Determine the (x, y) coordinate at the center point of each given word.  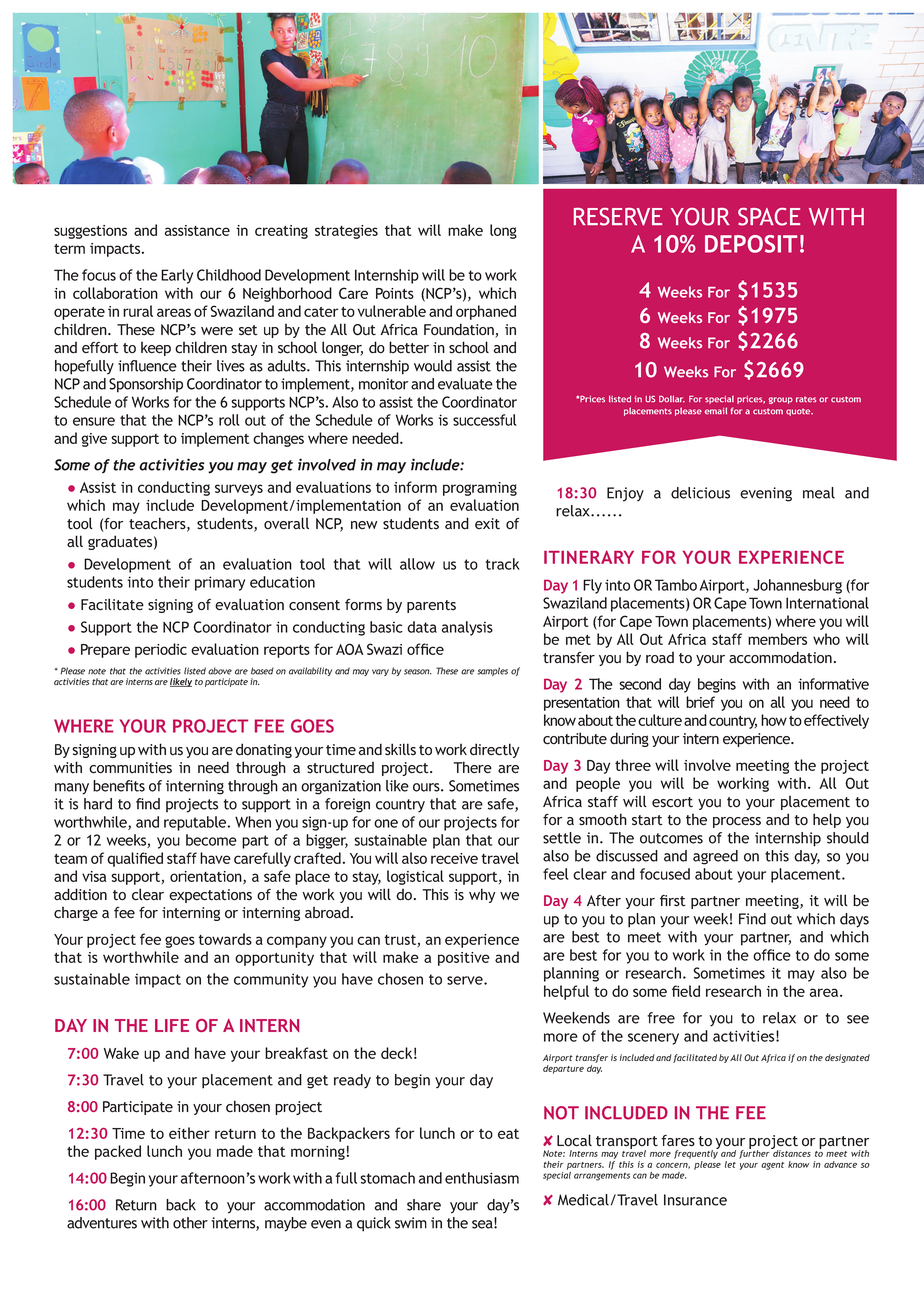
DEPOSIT (751, 244)
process (737, 822)
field (686, 991)
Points (395, 293)
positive (464, 959)
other (190, 1223)
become (211, 840)
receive (454, 858)
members (777, 639)
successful (484, 420)
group (781, 400)
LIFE (172, 1025)
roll (229, 420)
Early (177, 276)
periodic (161, 650)
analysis (467, 628)
